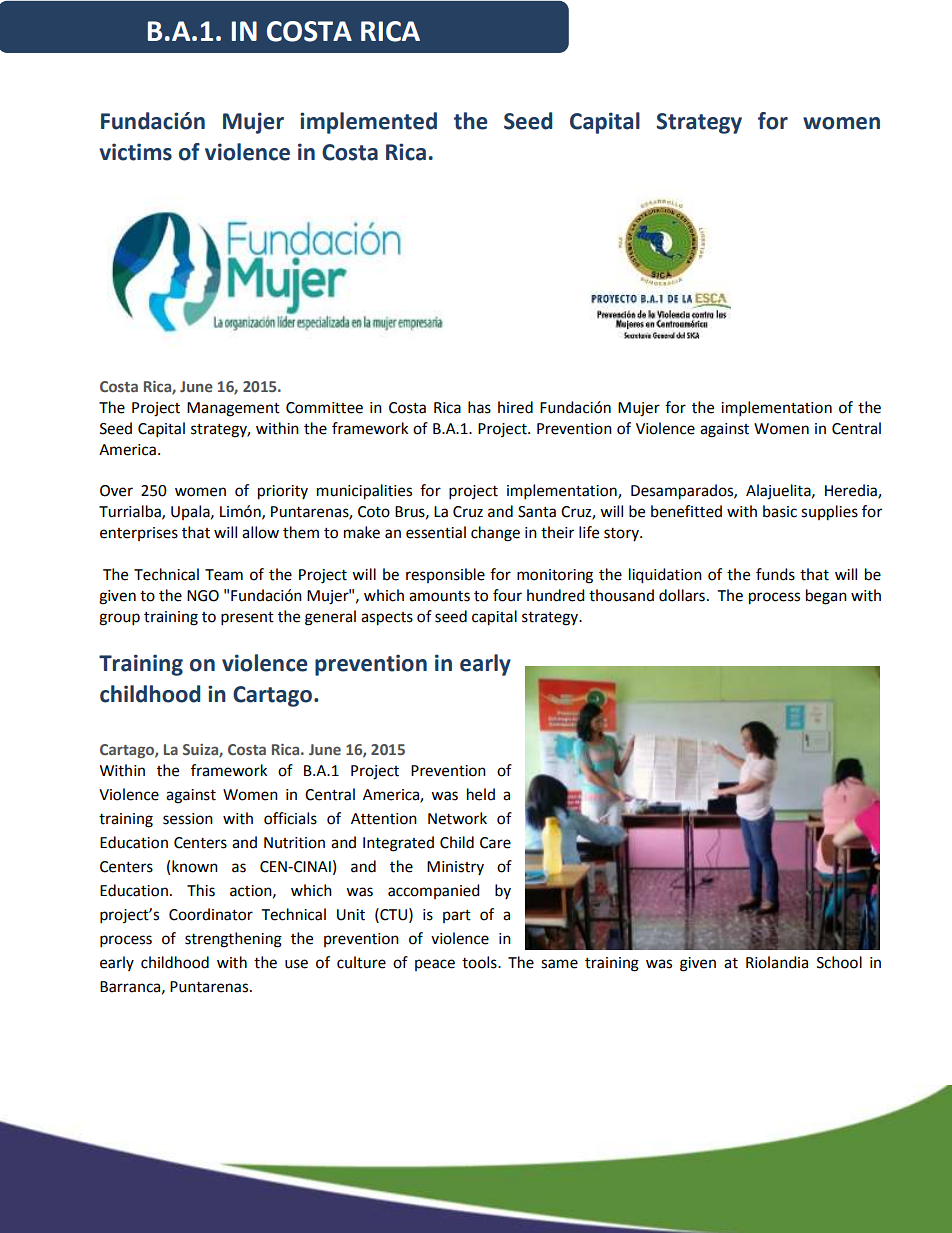  What do you see at coordinates (495, 534) in the page?
I see `change` at bounding box center [495, 534].
